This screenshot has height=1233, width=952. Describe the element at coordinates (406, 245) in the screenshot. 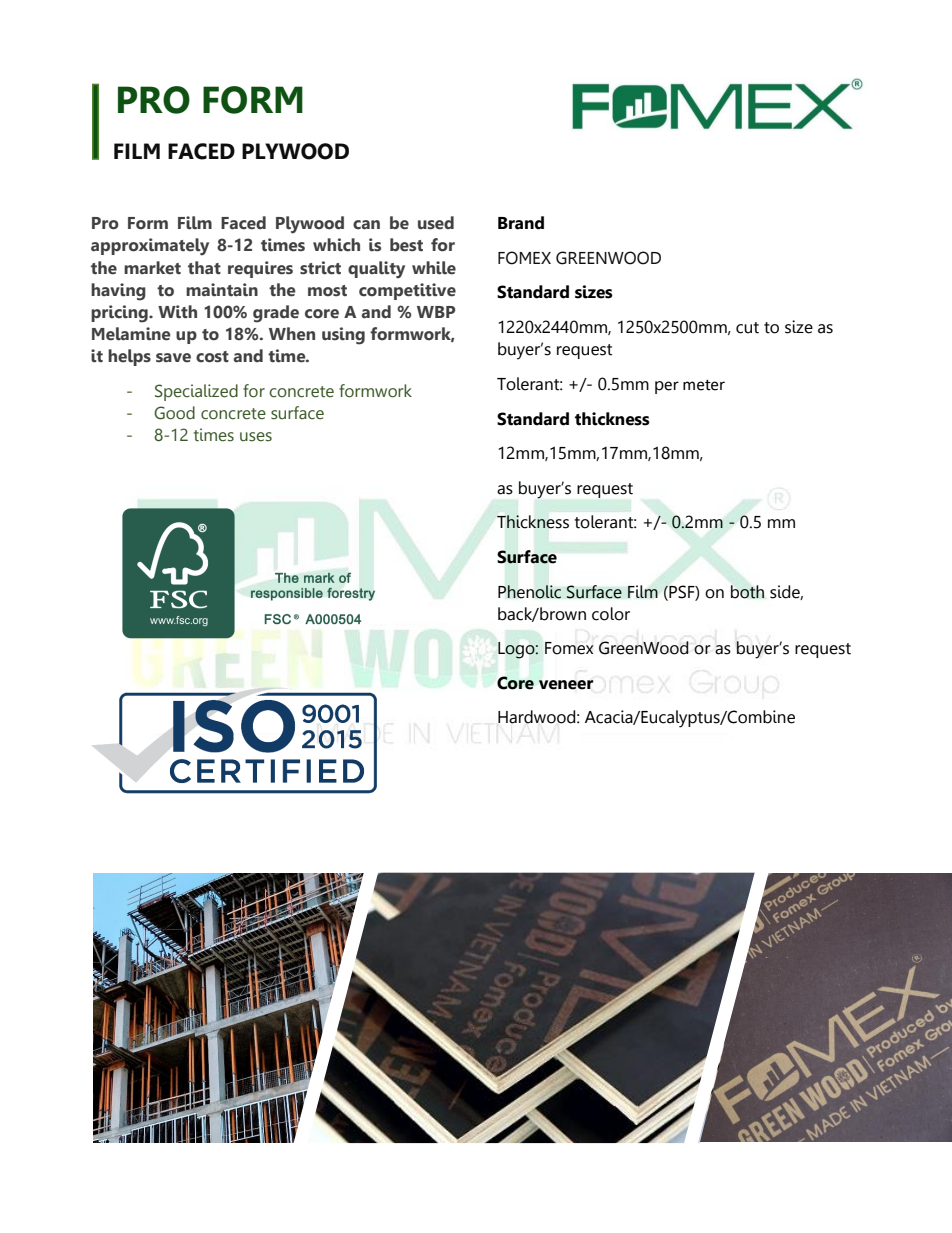

I see `best` at that location.
